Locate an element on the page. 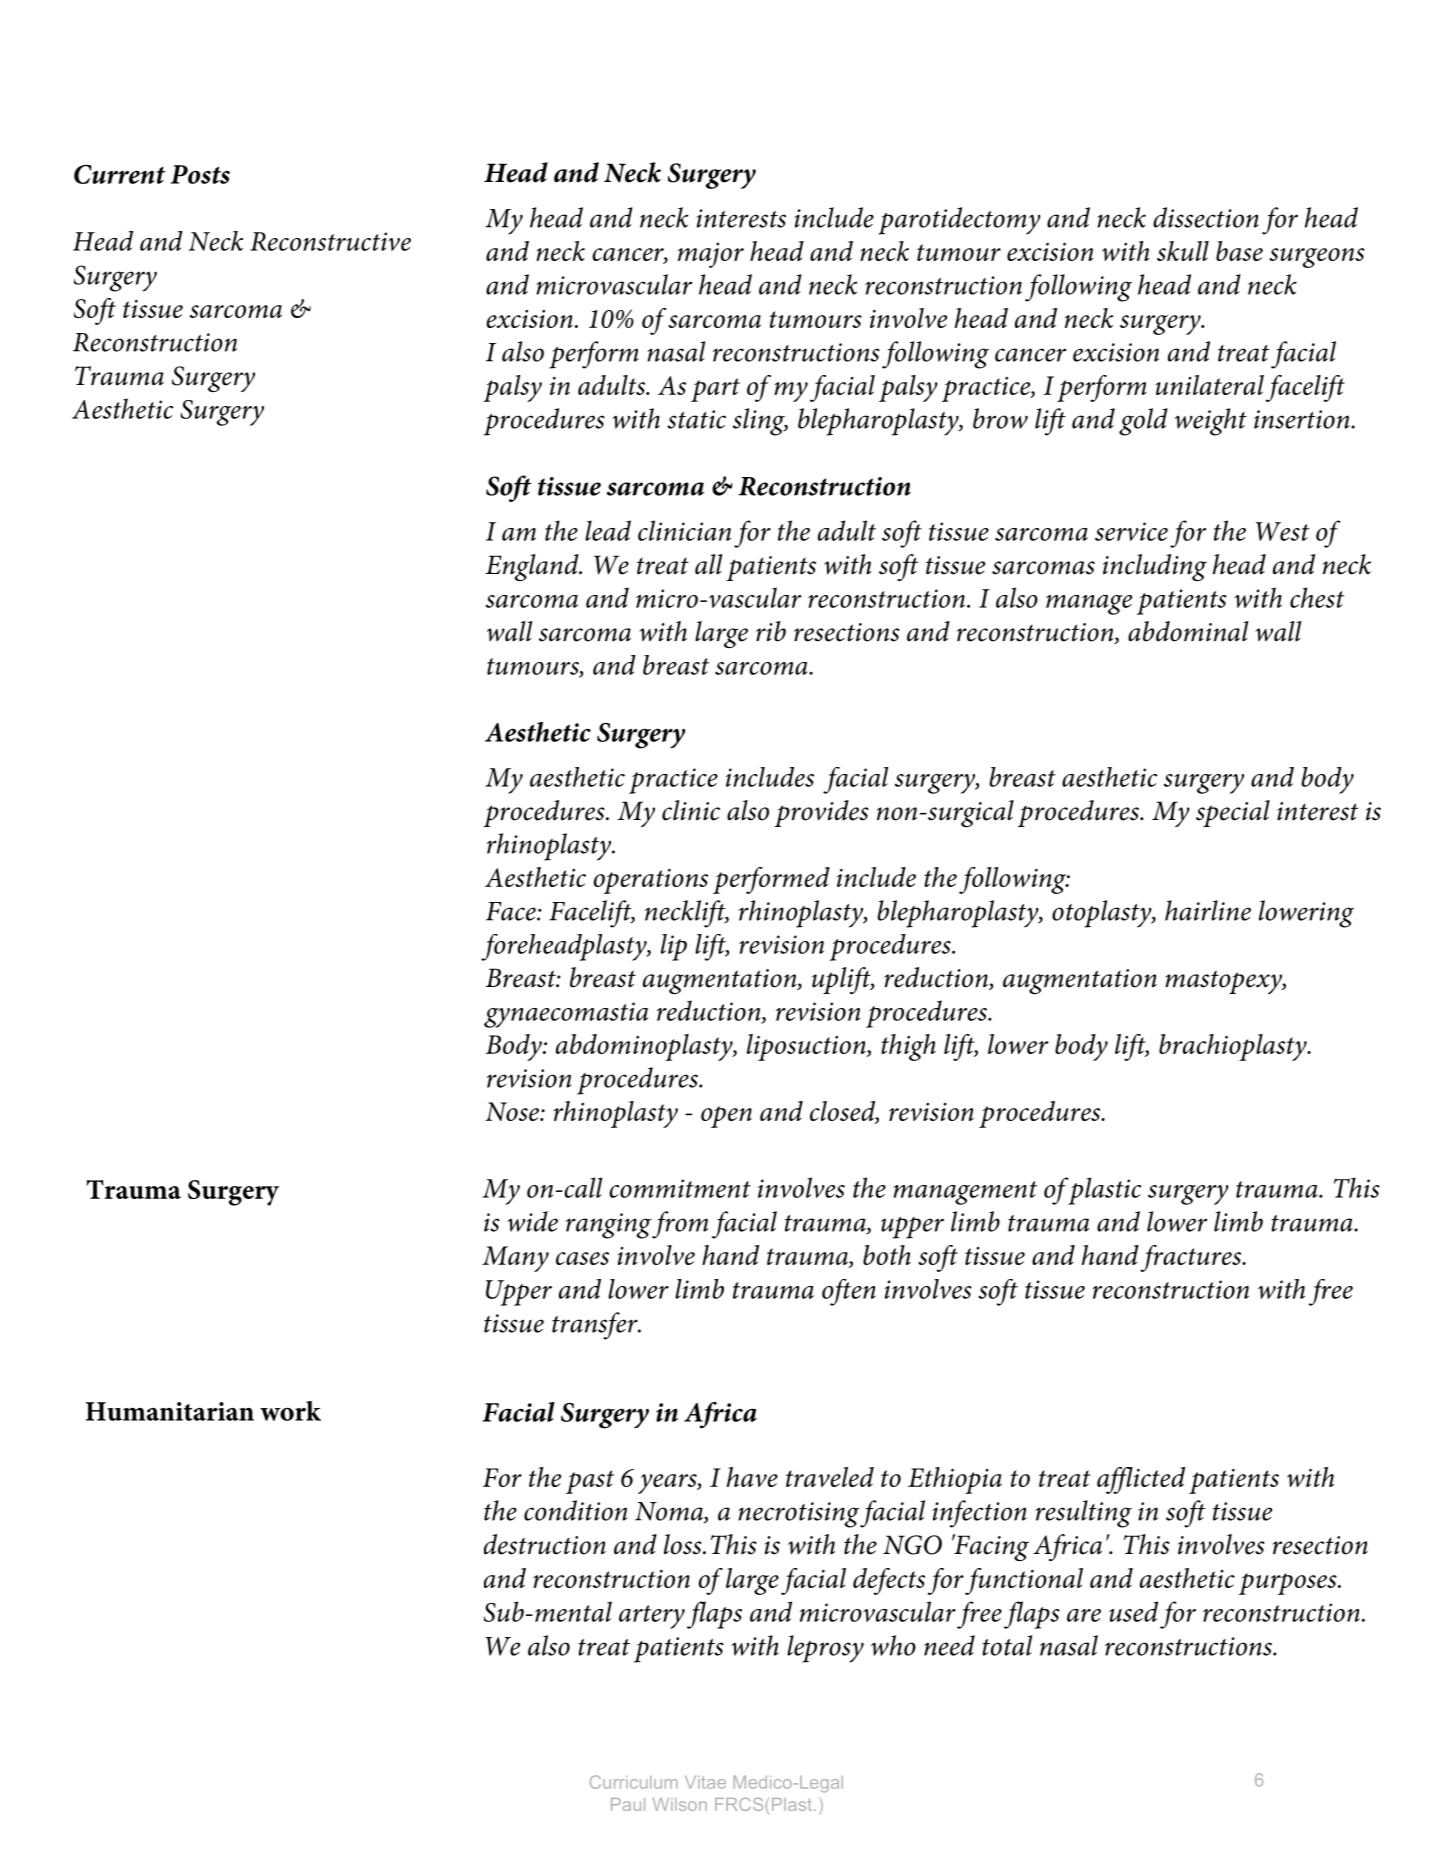  dissection is located at coordinates (1206, 217).
